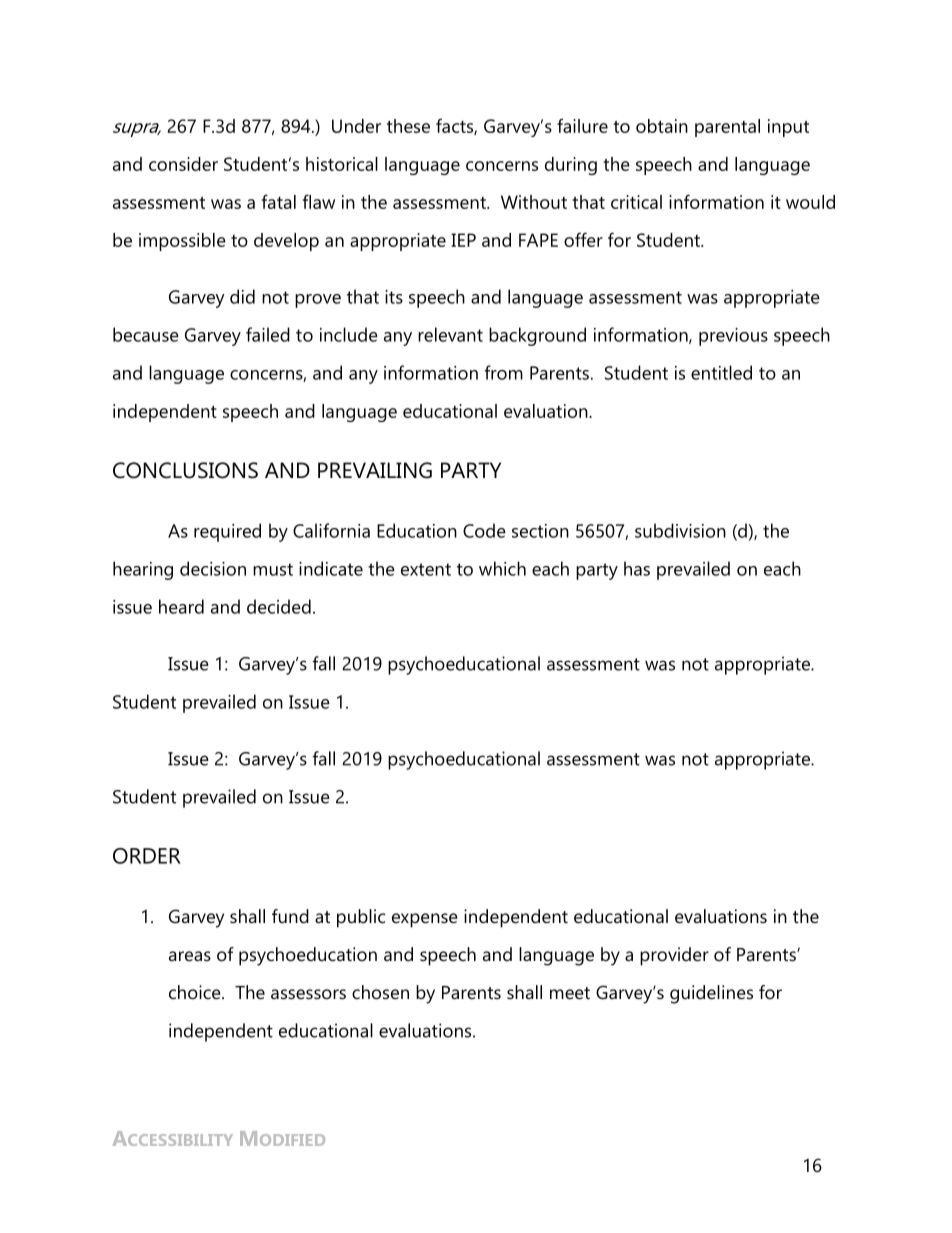 This document has height=1233, width=952. I want to click on failed, so click(268, 334).
